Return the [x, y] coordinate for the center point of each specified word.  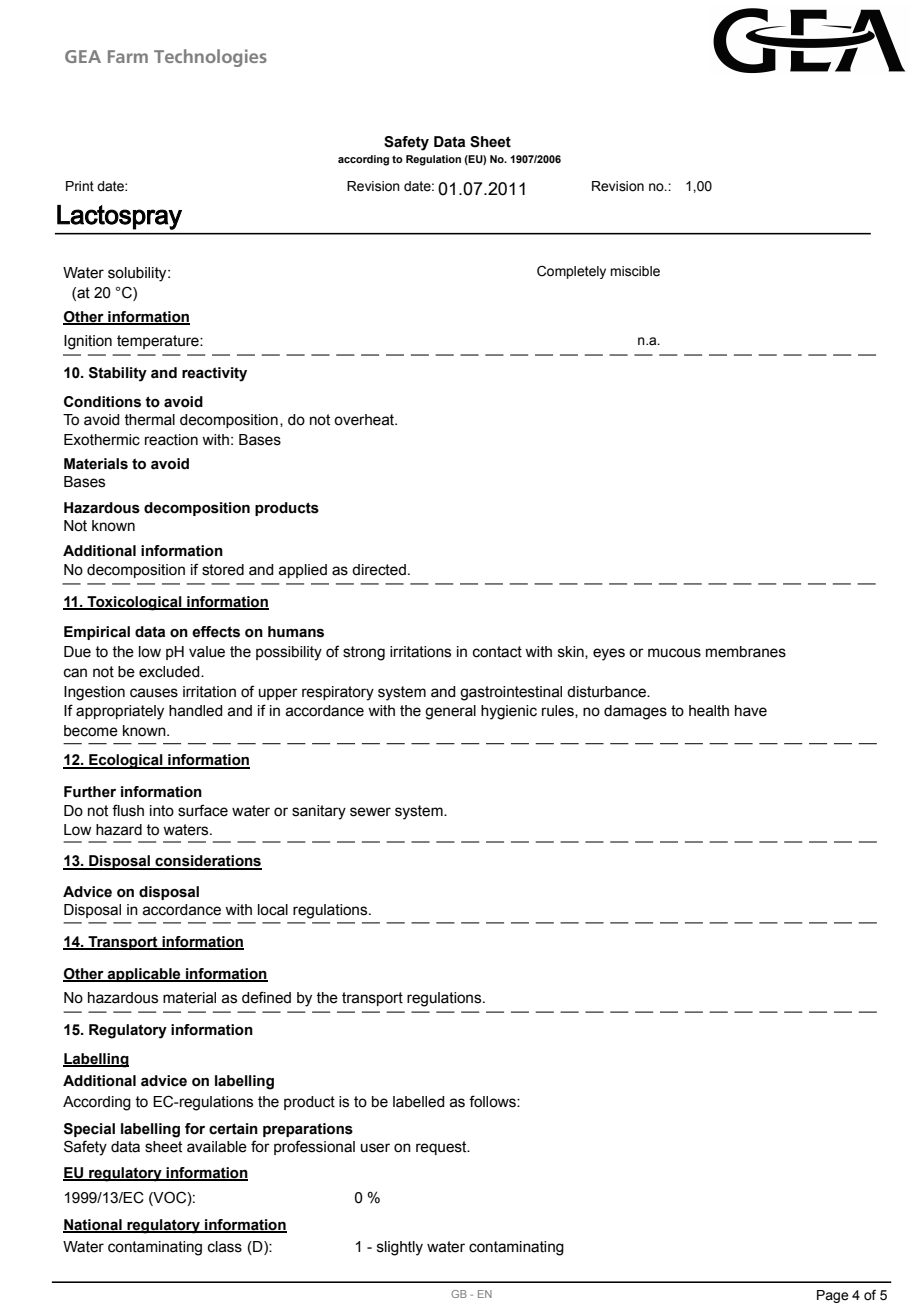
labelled [419, 1102]
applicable [144, 975]
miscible [635, 271]
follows [493, 1101]
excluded [170, 672]
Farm [128, 56]
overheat [365, 420]
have [751, 711]
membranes [746, 652]
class [225, 1247]
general [450, 712]
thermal [149, 420]
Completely [571, 272]
